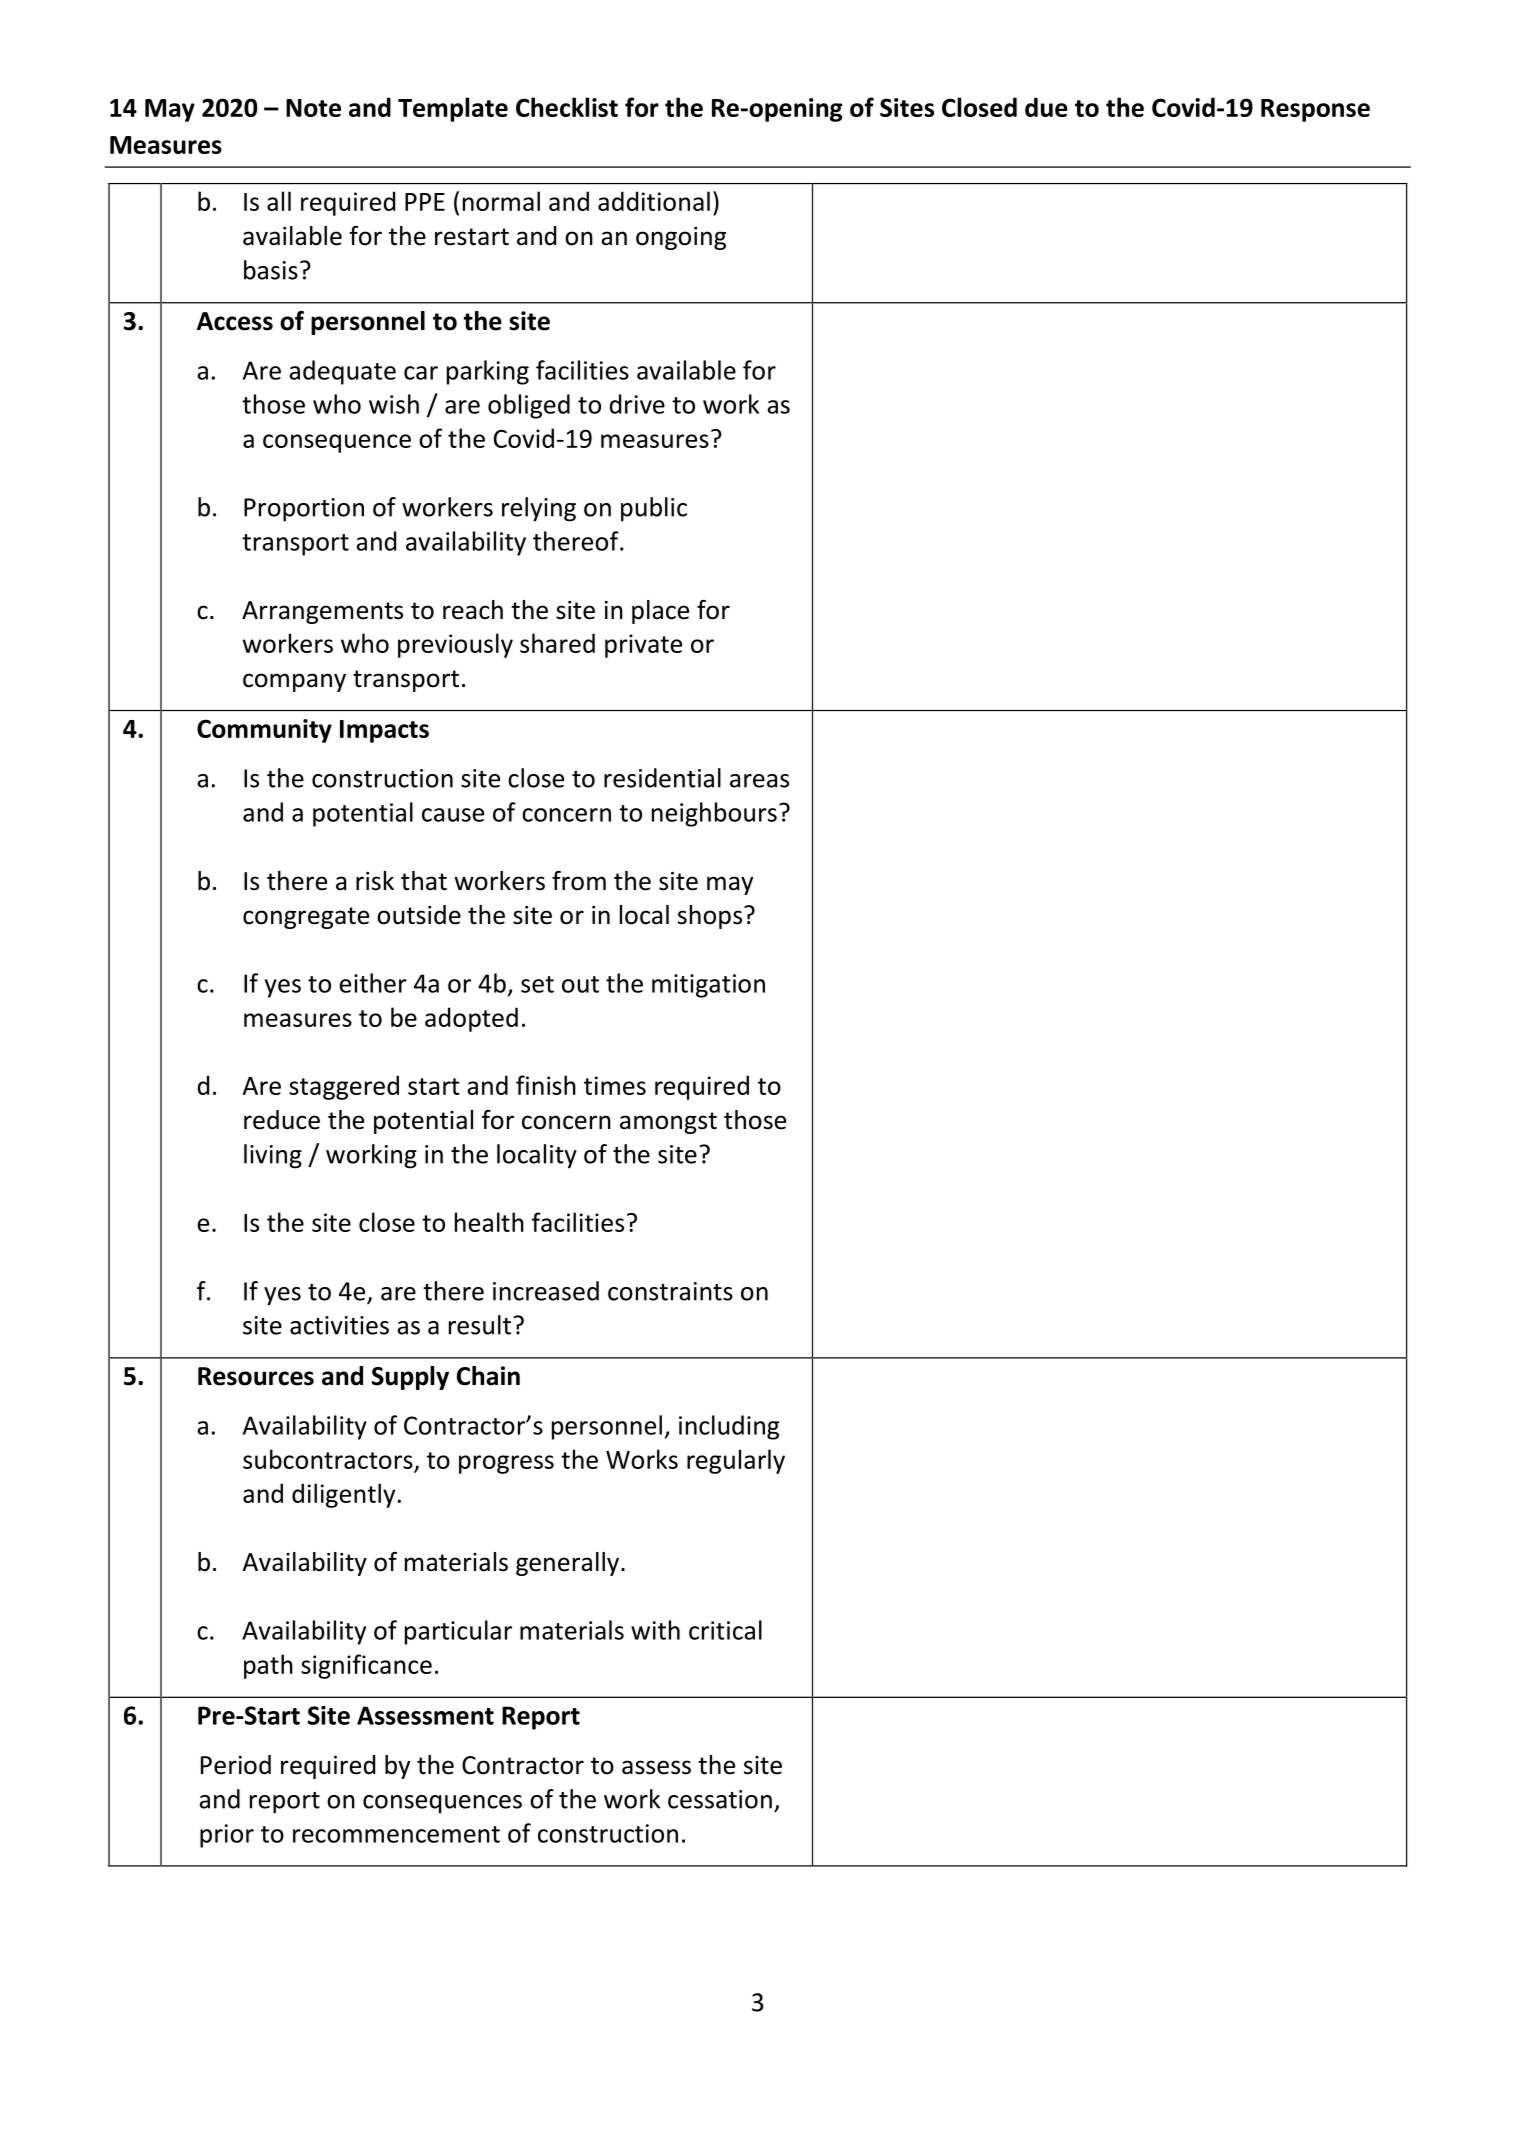 This screenshot has height=2143, width=1515. Describe the element at coordinates (236, 1765) in the screenshot. I see `Period` at that location.
